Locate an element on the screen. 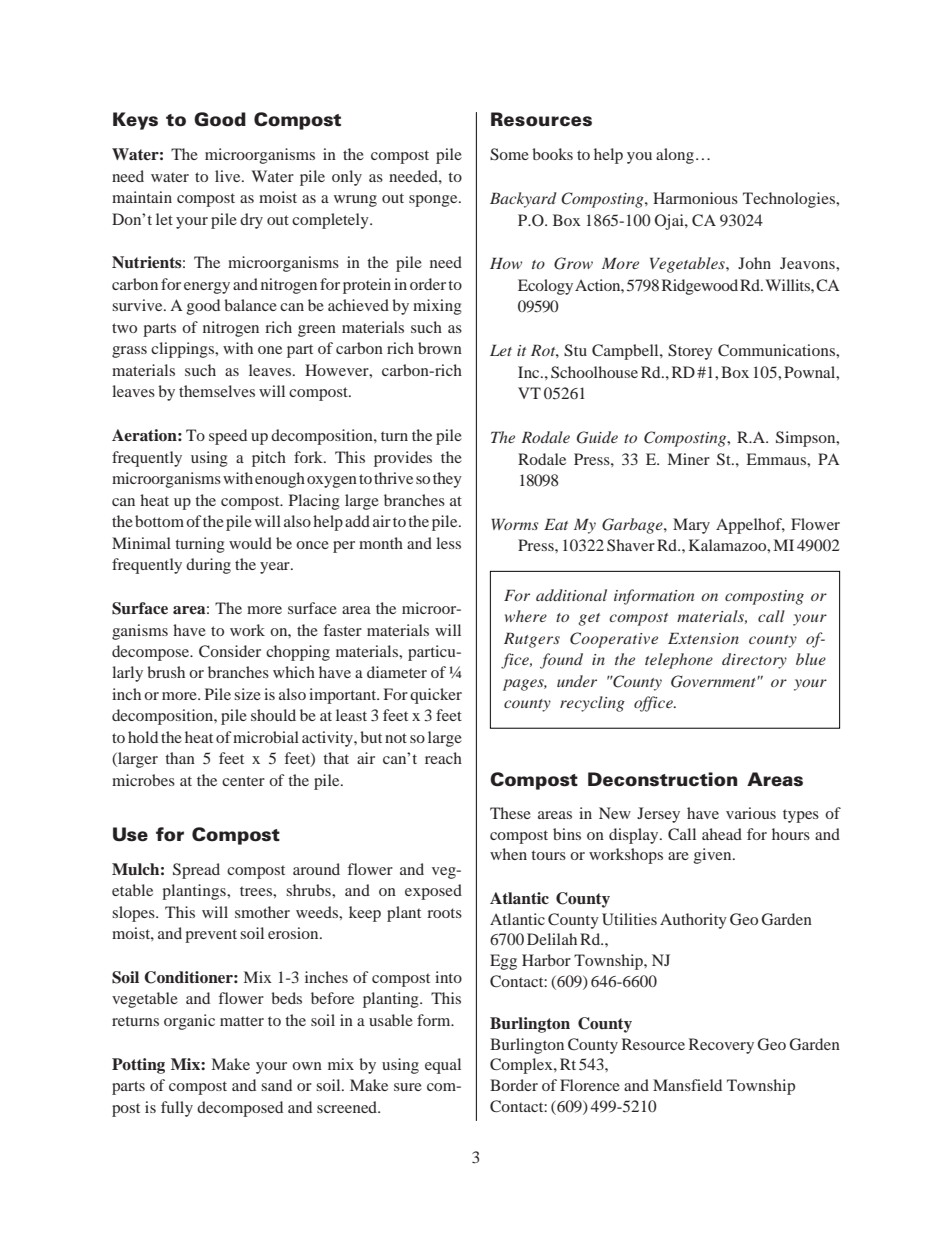 Image resolution: width=952 pixels, height=1233 pixels. along is located at coordinates (675, 156).
